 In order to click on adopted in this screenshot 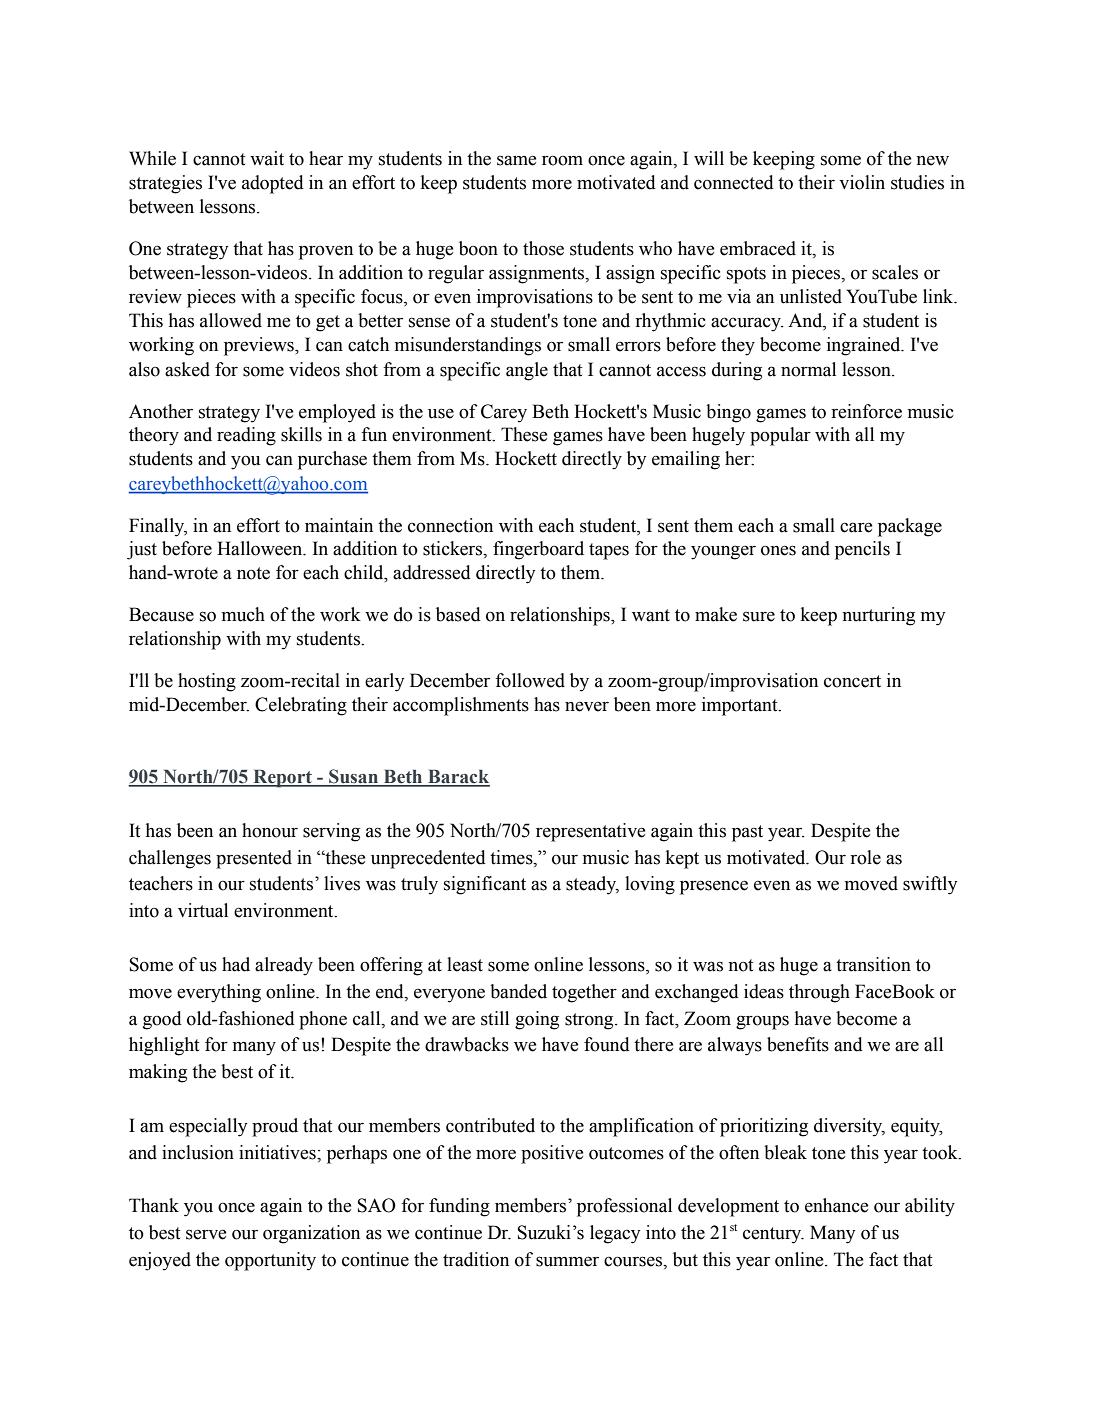, I will do `click(273, 184)`.
